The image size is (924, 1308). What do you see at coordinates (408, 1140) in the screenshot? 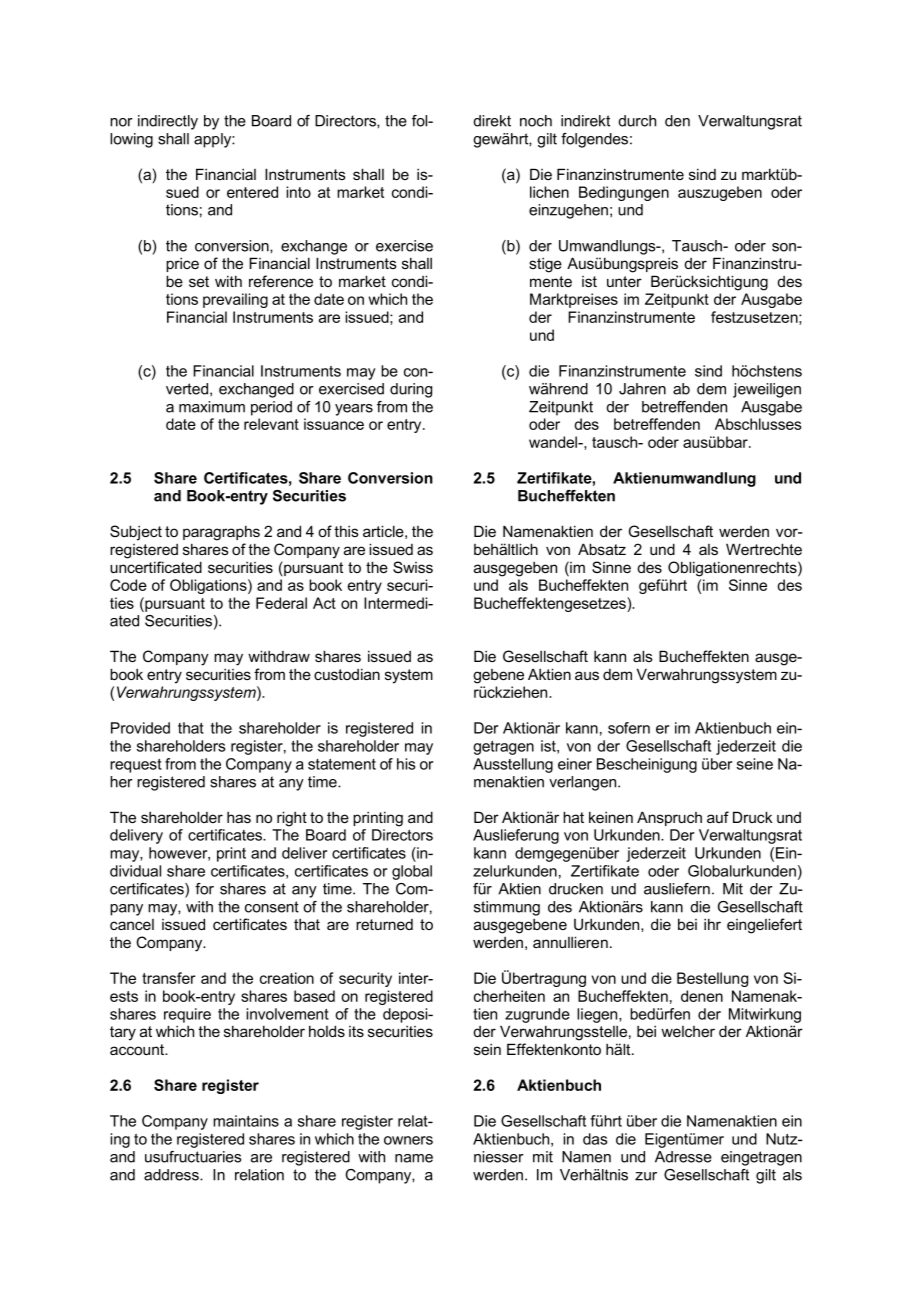
I see `owners` at bounding box center [408, 1140].
